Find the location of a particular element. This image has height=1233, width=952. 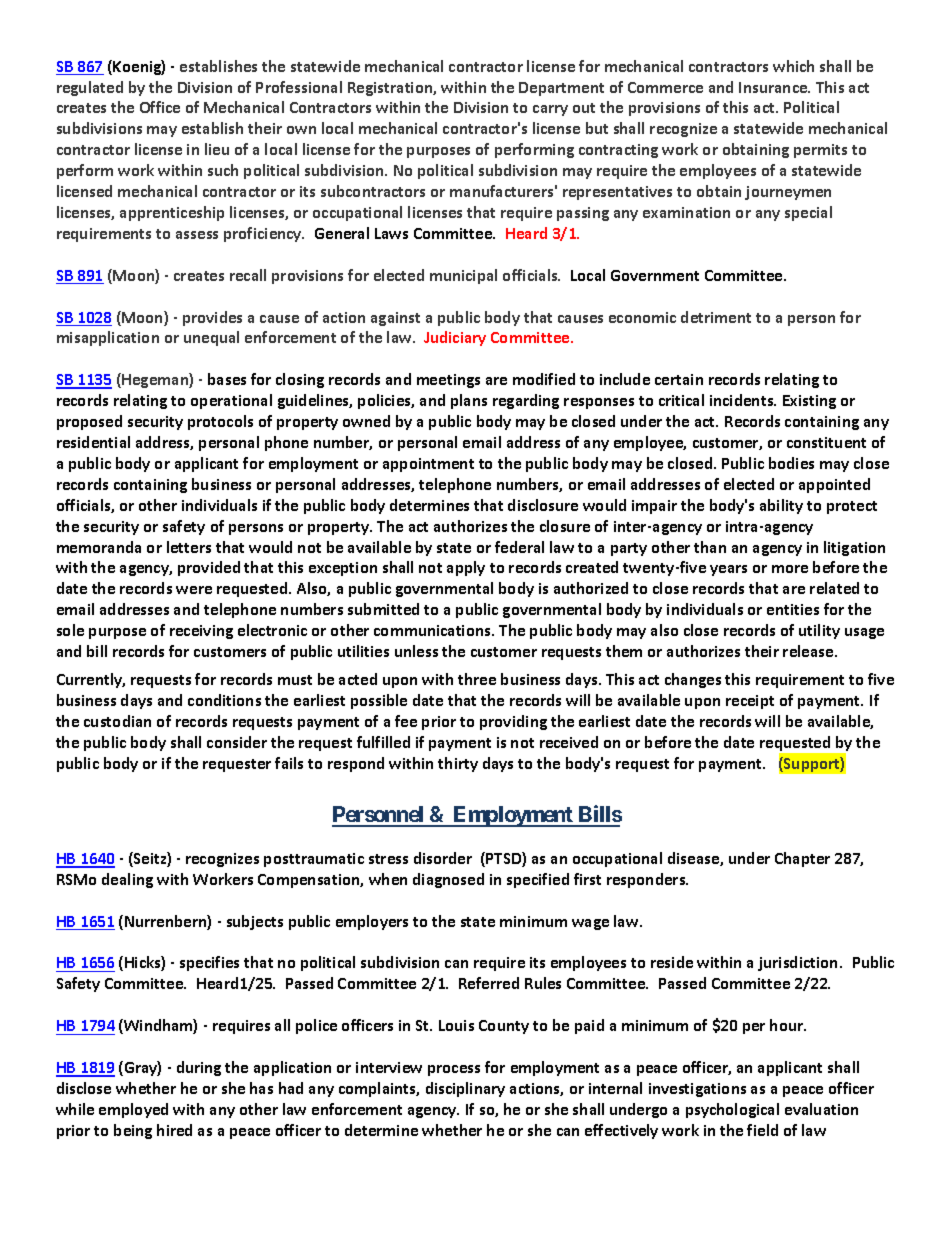

carry is located at coordinates (550, 110).
